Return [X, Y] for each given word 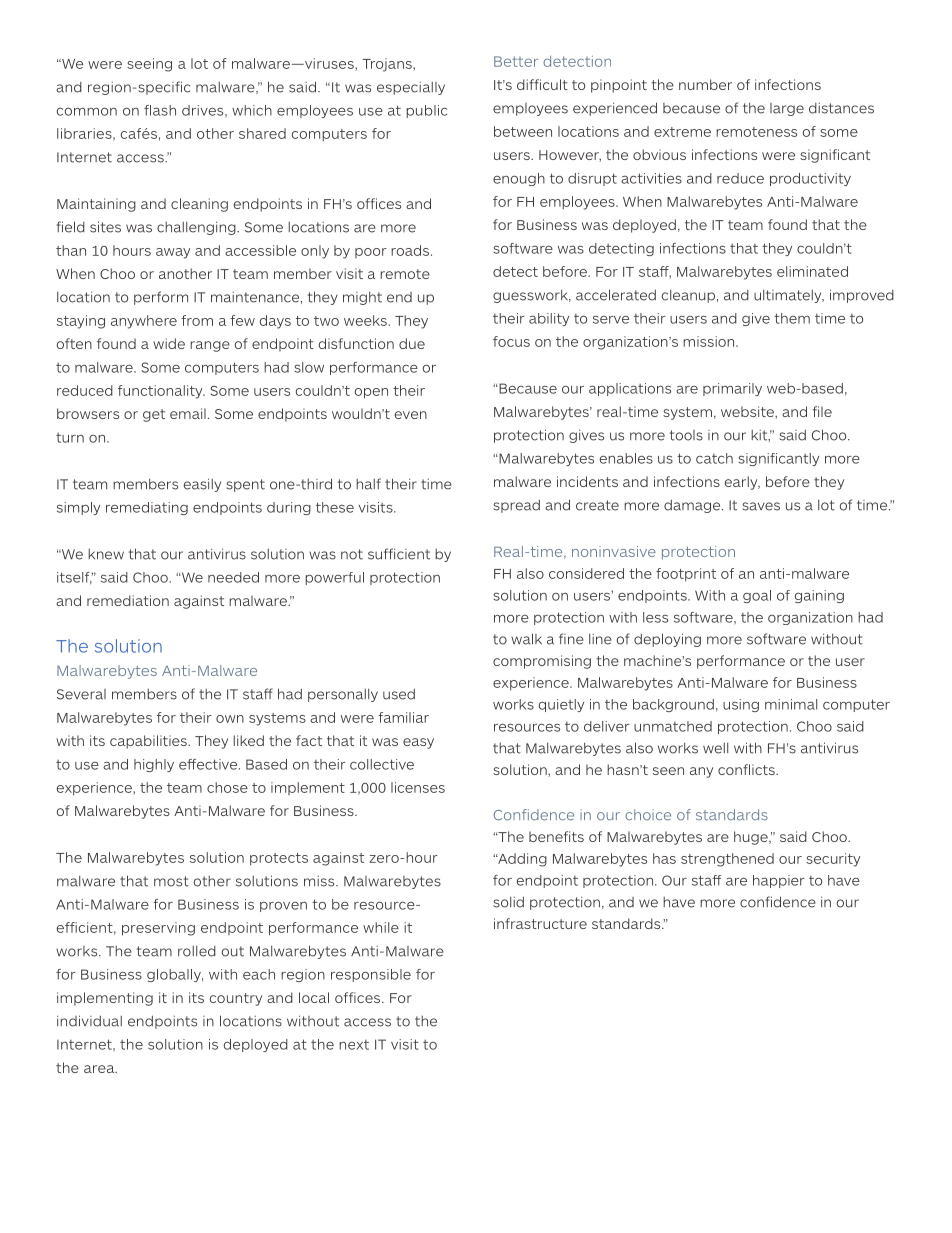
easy [418, 743]
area [100, 1069]
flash [160, 110]
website [748, 411]
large [787, 109]
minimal [791, 704]
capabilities [149, 742]
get [154, 415]
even [411, 415]
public [426, 111]
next [354, 1045]
